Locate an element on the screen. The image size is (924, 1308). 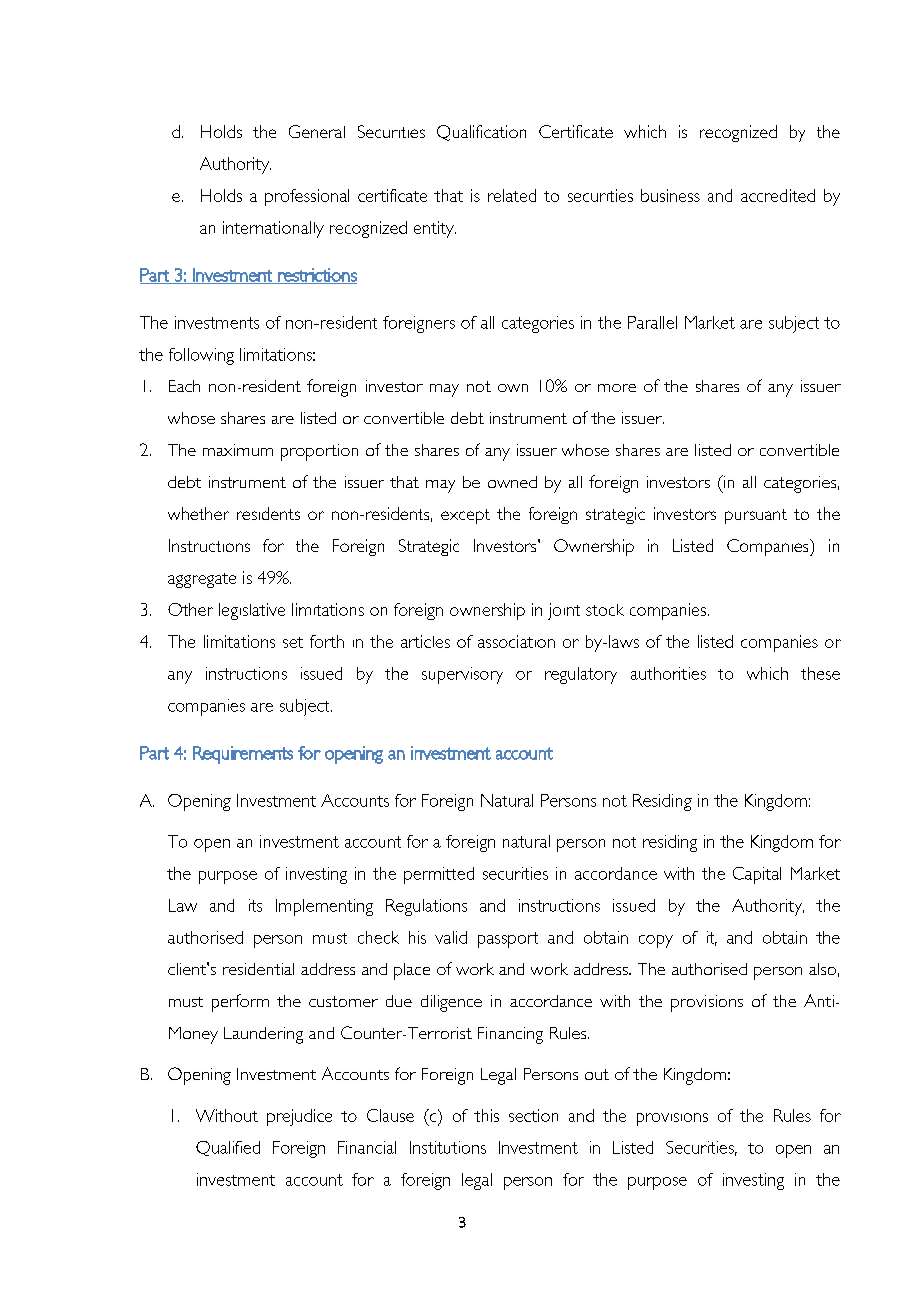
permitted is located at coordinates (439, 875).
